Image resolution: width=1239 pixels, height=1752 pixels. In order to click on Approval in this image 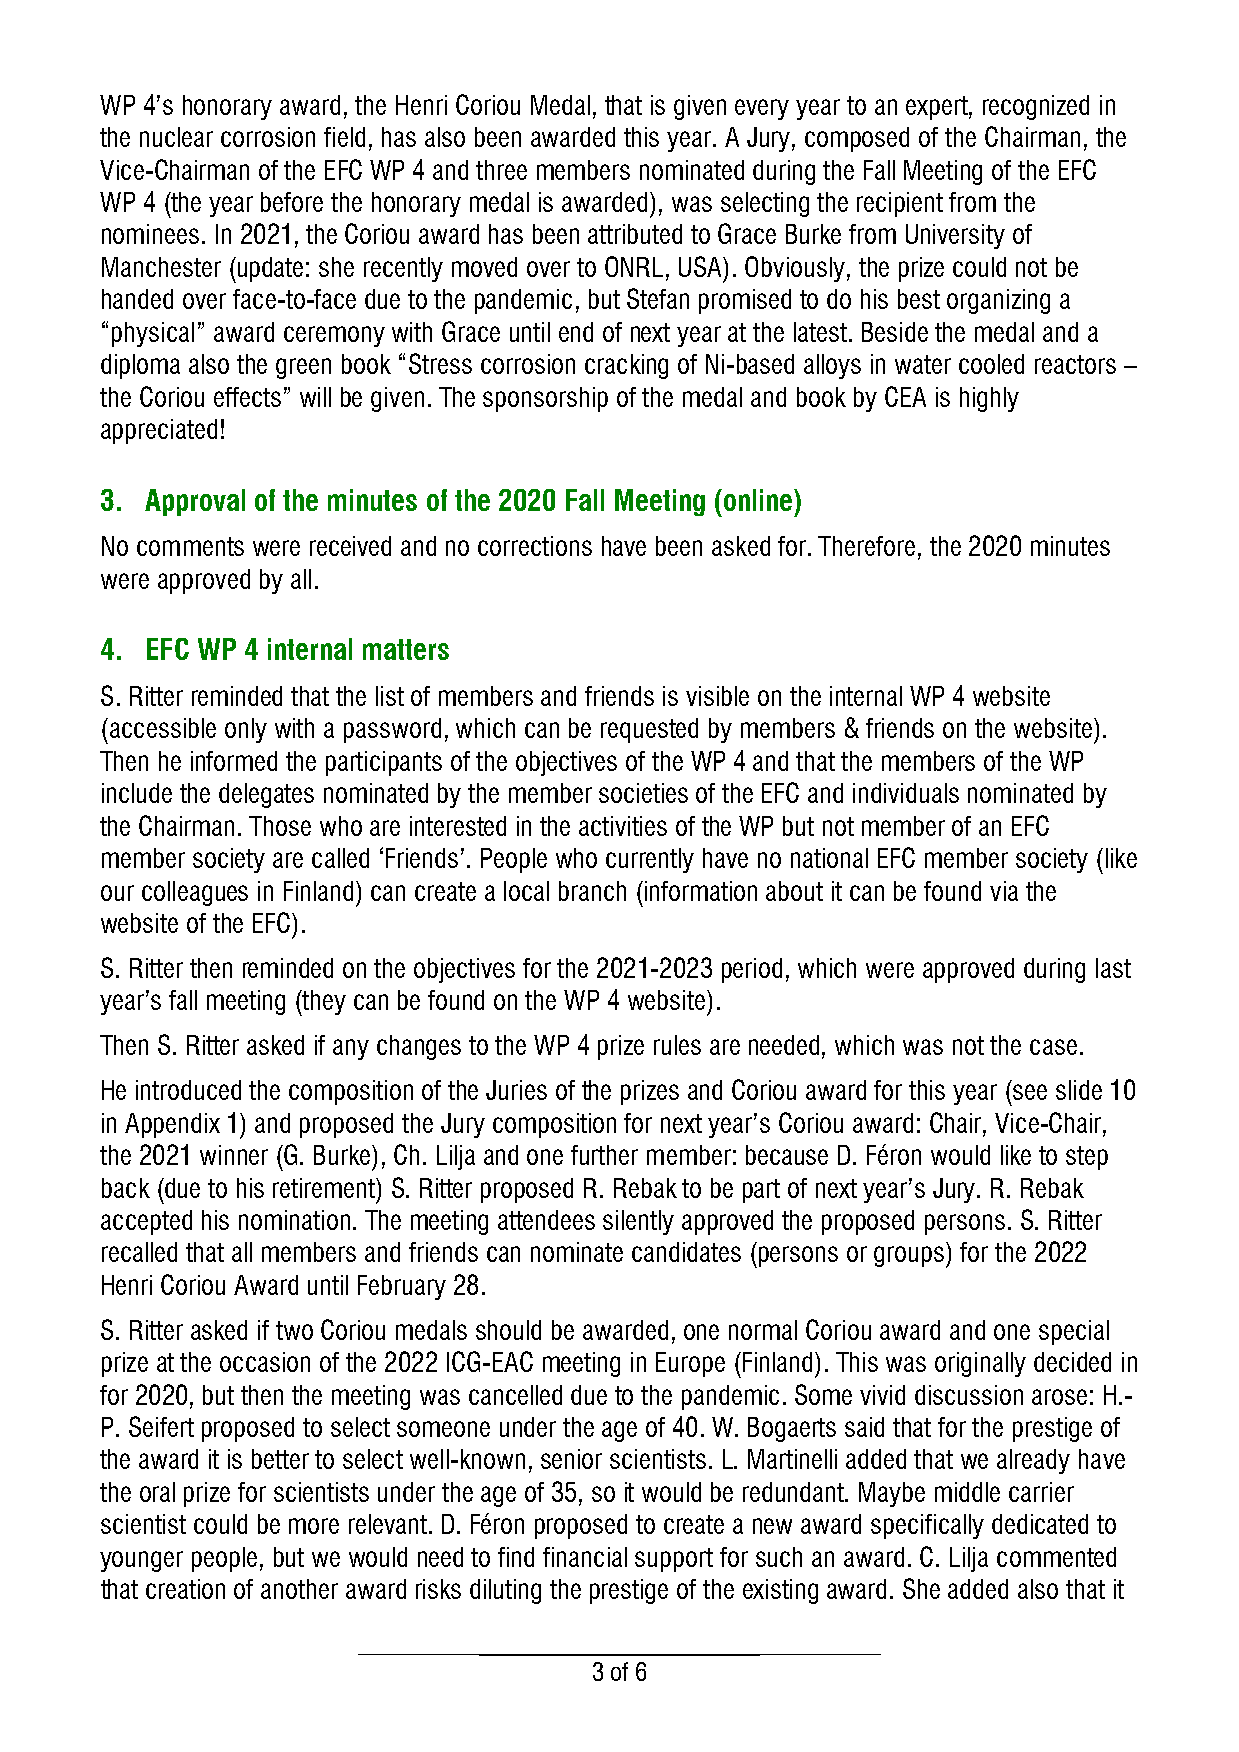, I will do `click(195, 502)`.
